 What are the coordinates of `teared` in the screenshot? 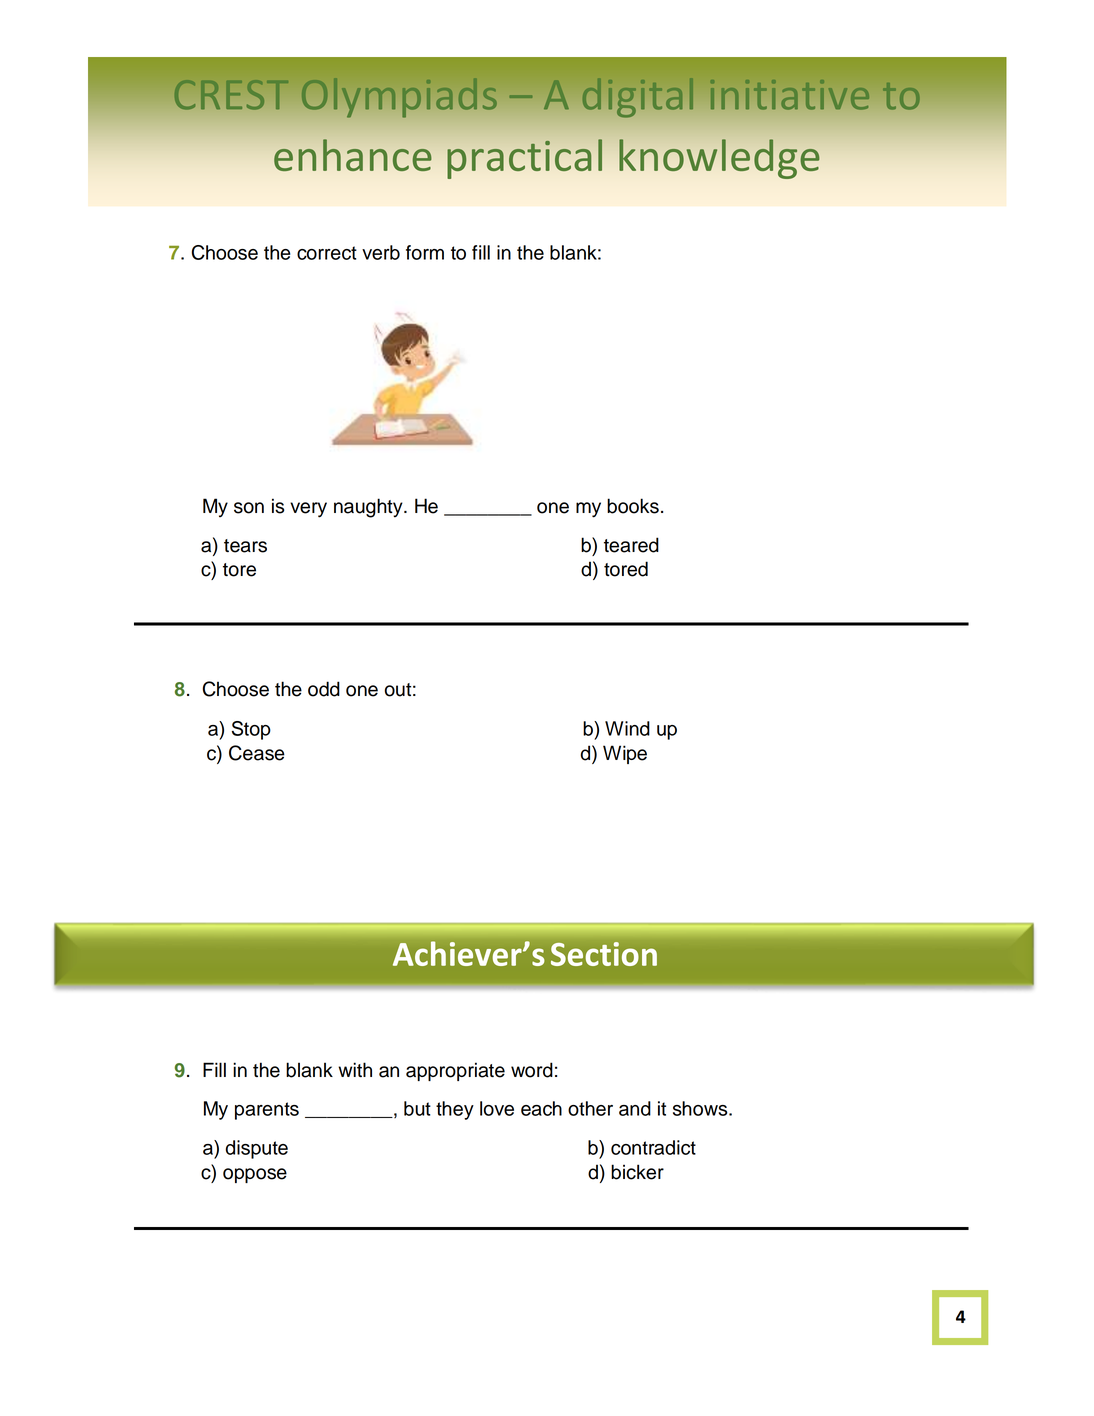 It's located at (631, 545).
